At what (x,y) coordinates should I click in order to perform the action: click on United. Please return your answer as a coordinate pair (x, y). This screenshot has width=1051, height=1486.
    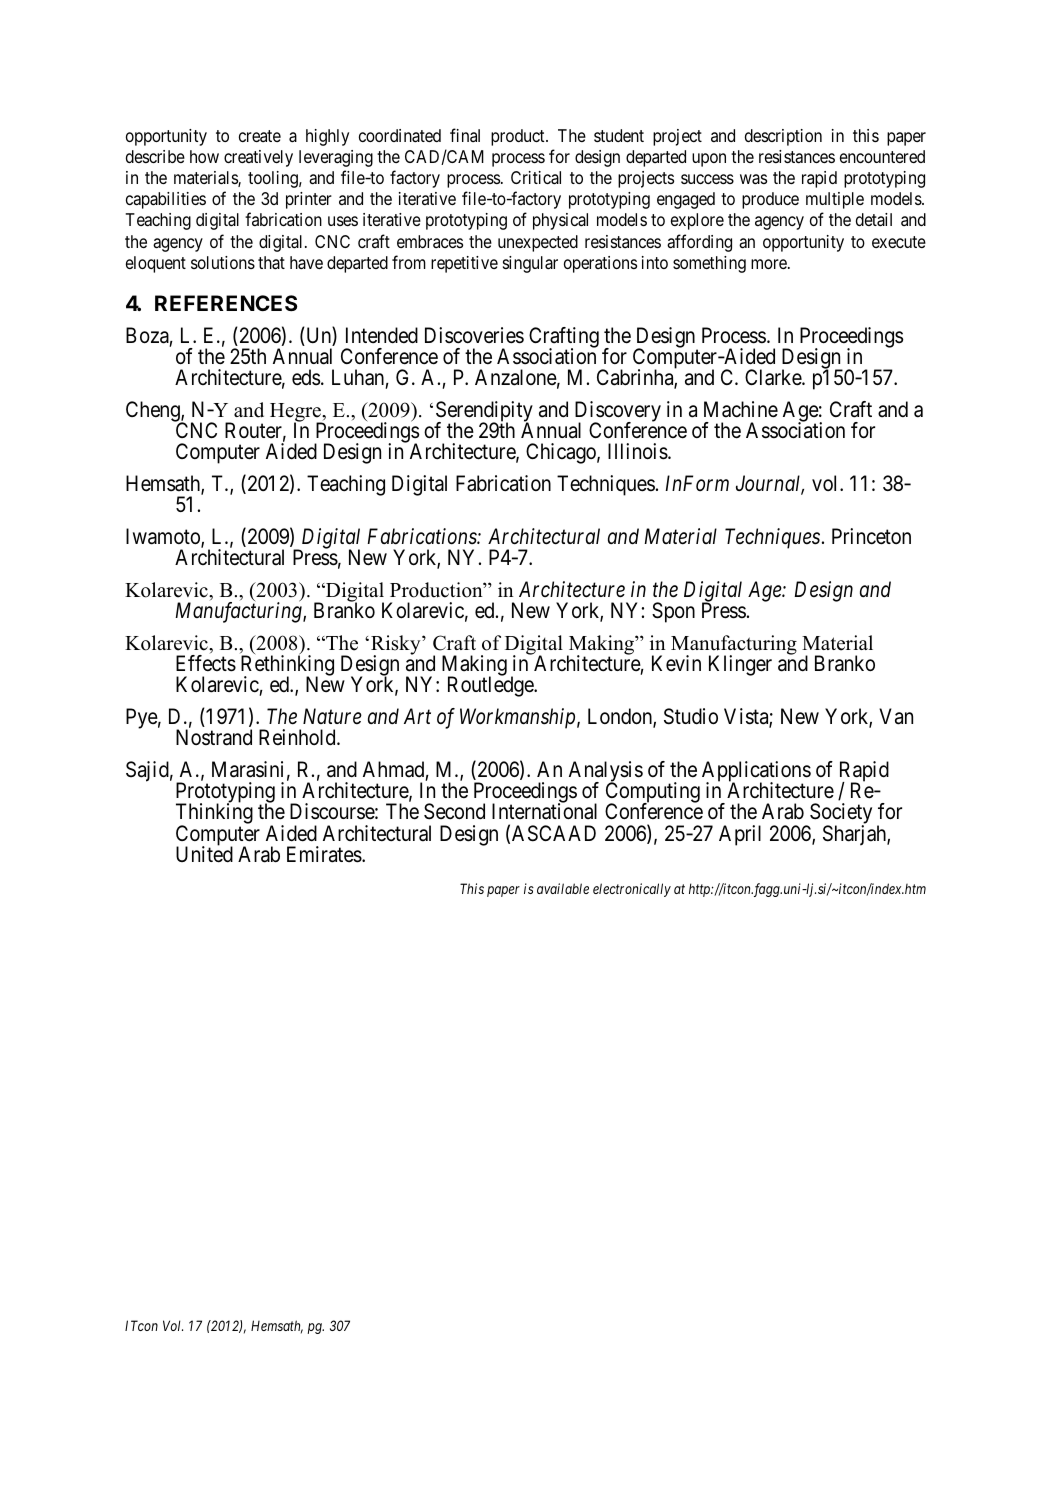
    Looking at the image, I should click on (204, 854).
